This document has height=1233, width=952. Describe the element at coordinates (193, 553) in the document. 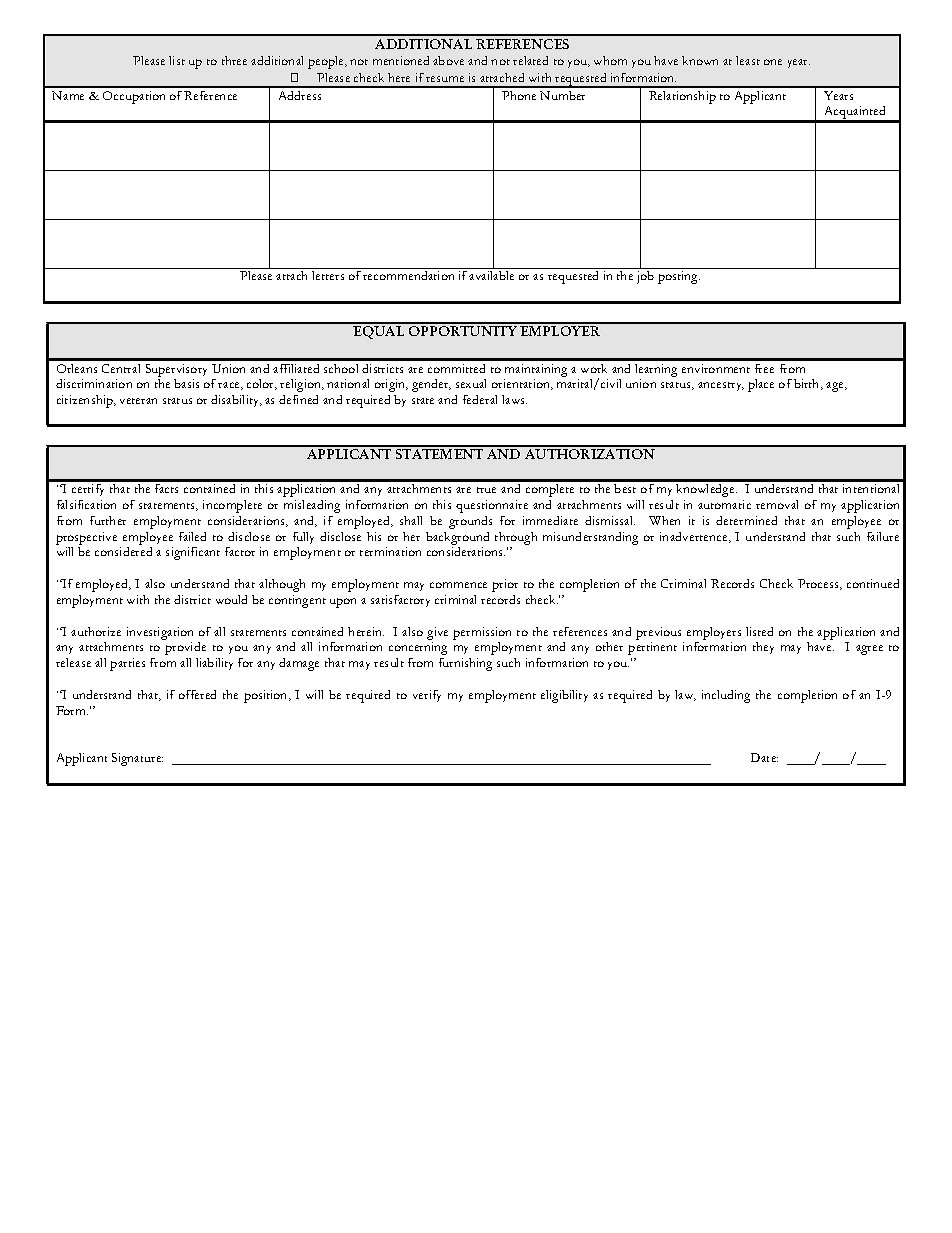

I see `significant` at that location.
